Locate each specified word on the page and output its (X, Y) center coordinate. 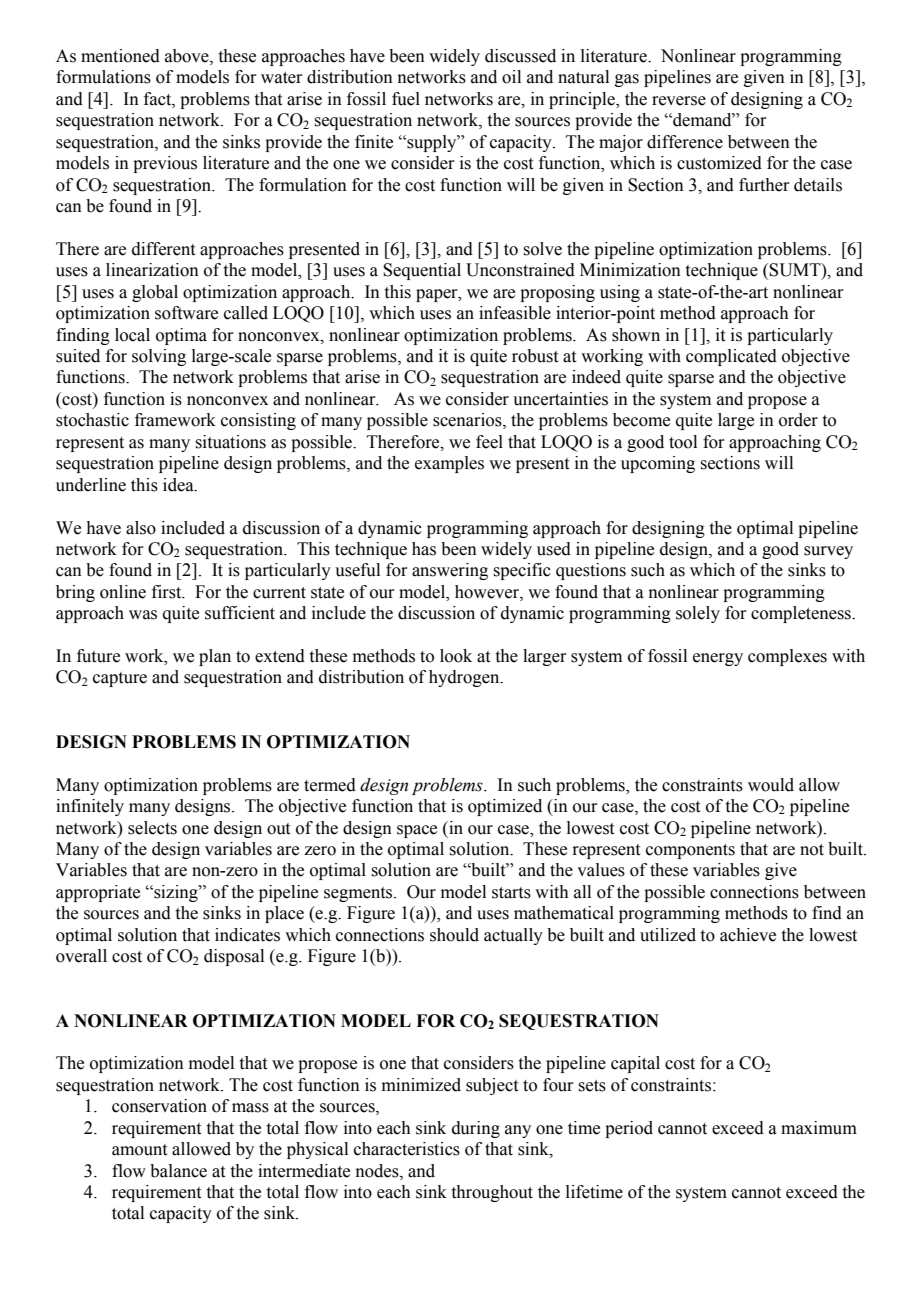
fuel (406, 99)
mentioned (120, 56)
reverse (679, 101)
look (456, 656)
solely (698, 614)
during (476, 1129)
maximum (819, 1128)
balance (178, 1171)
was (143, 615)
